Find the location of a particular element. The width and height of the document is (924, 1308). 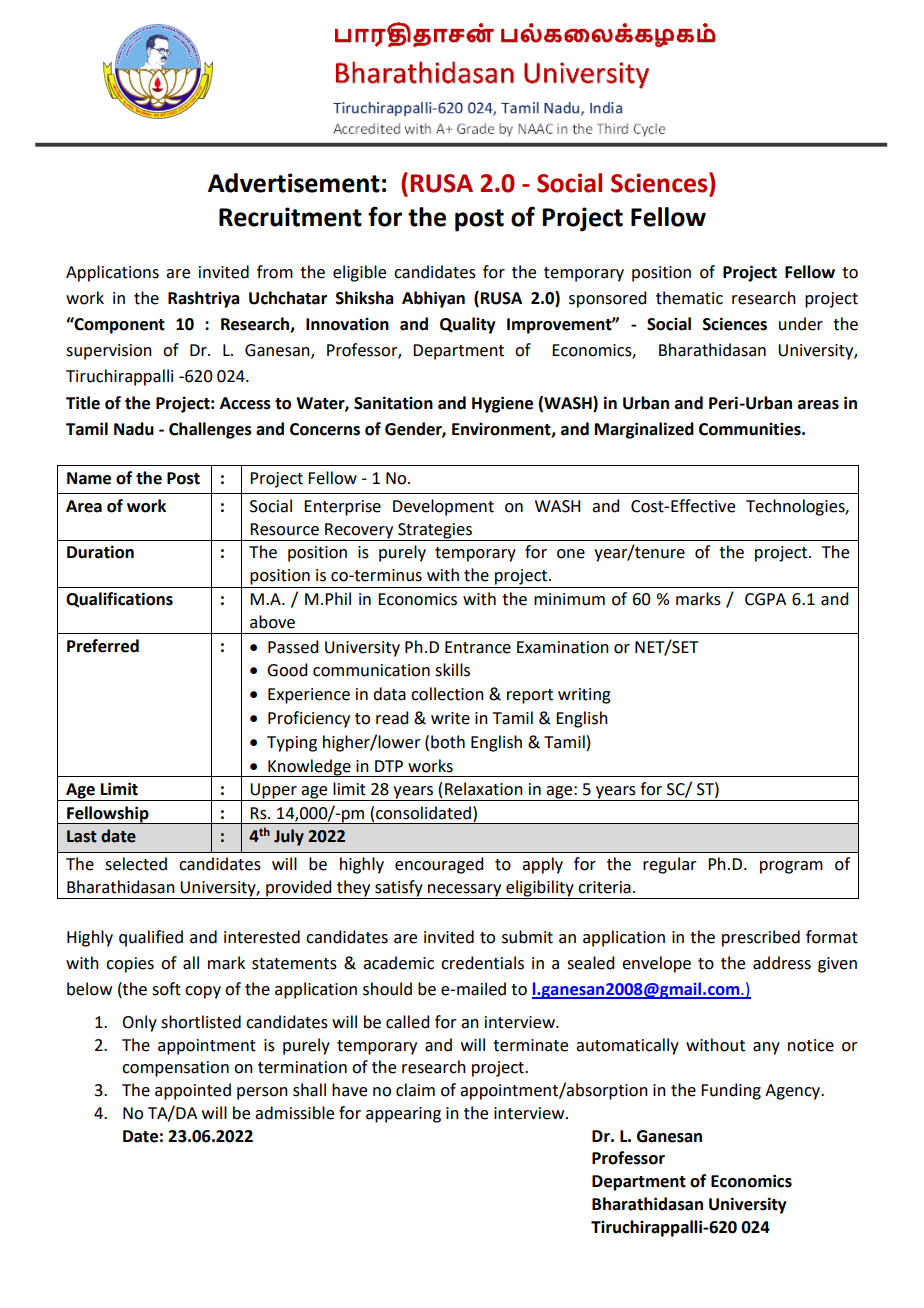

thematic is located at coordinates (689, 298).
